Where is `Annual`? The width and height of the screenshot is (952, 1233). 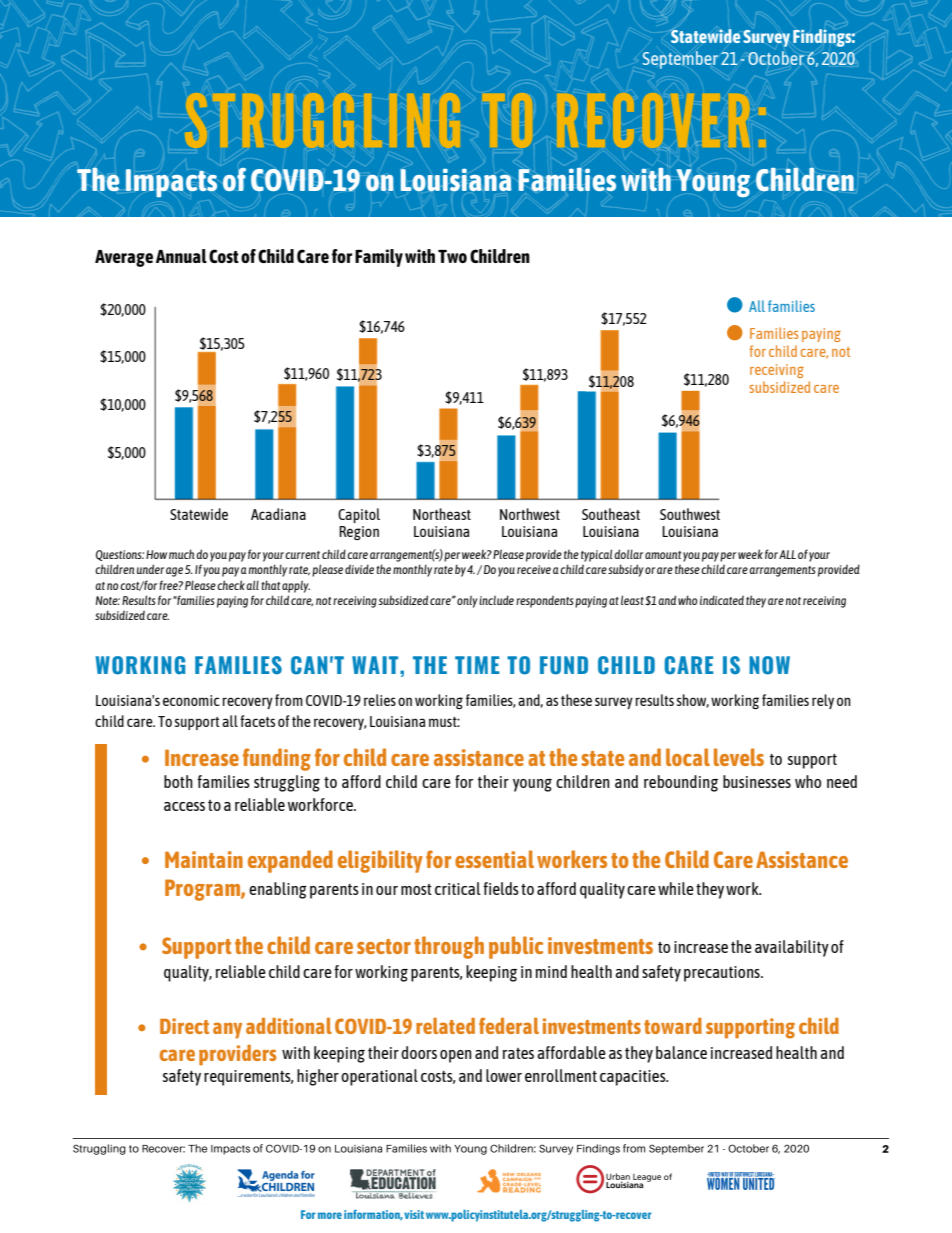
Annual is located at coordinates (181, 256).
